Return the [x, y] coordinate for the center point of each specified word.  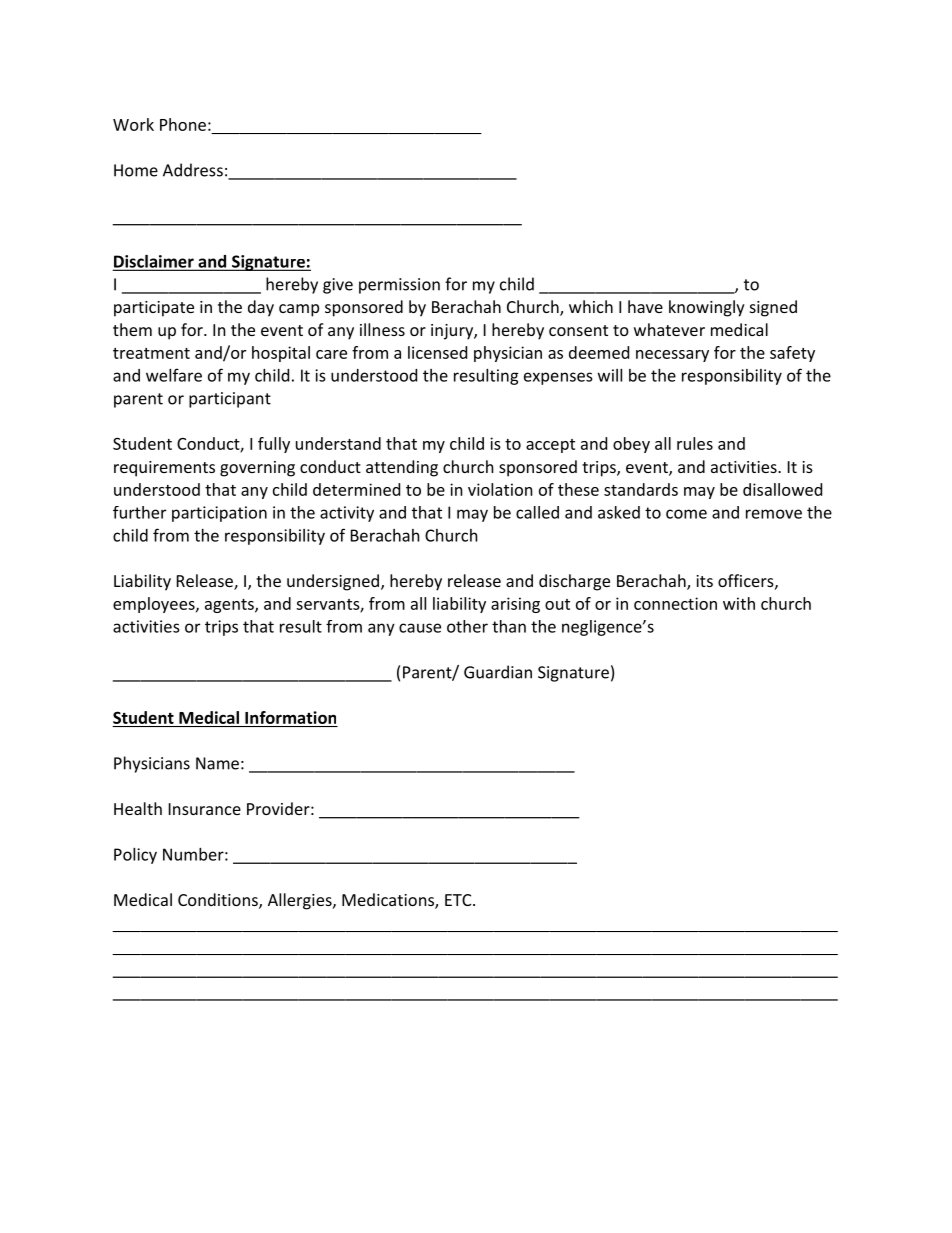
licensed [437, 352]
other [467, 626]
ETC [459, 900]
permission [399, 286]
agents [230, 606]
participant [230, 400]
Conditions [219, 901]
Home [136, 170]
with [739, 603]
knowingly [707, 308]
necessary [672, 356]
